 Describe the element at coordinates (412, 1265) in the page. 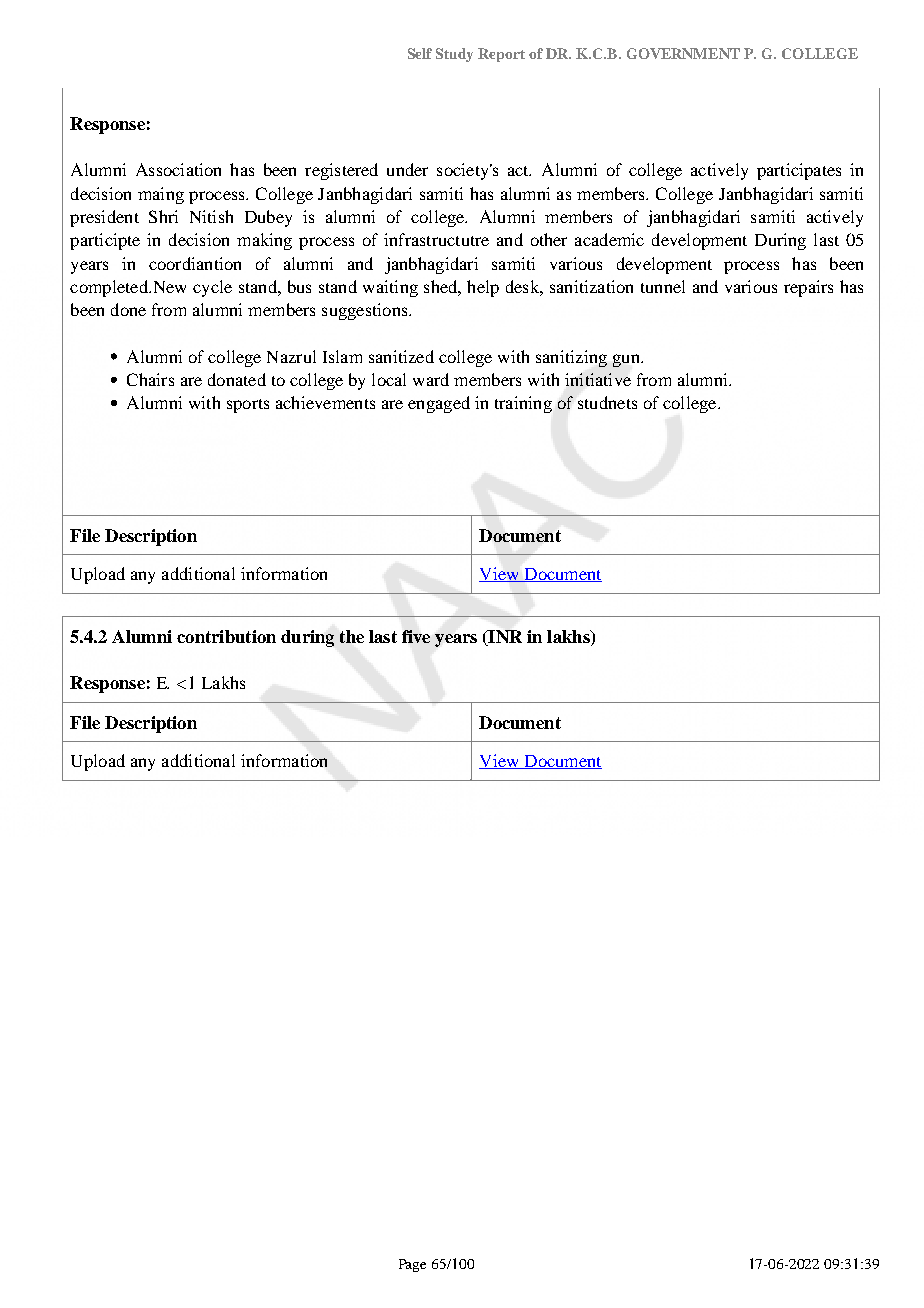

I see `Page` at that location.
